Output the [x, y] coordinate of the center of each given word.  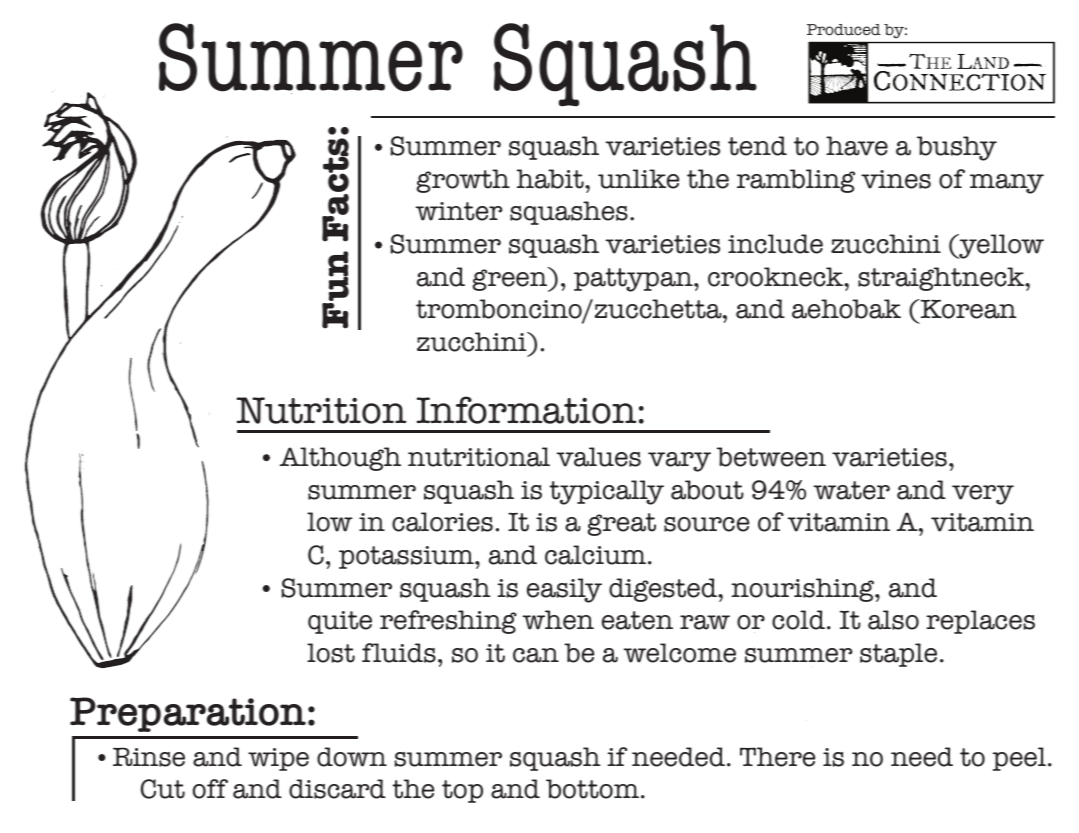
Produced [844, 30]
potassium [407, 557]
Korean [967, 309]
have [857, 146]
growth [463, 181]
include [775, 244]
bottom [594, 789]
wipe [278, 759]
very [983, 495]
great [622, 524]
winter [459, 211]
